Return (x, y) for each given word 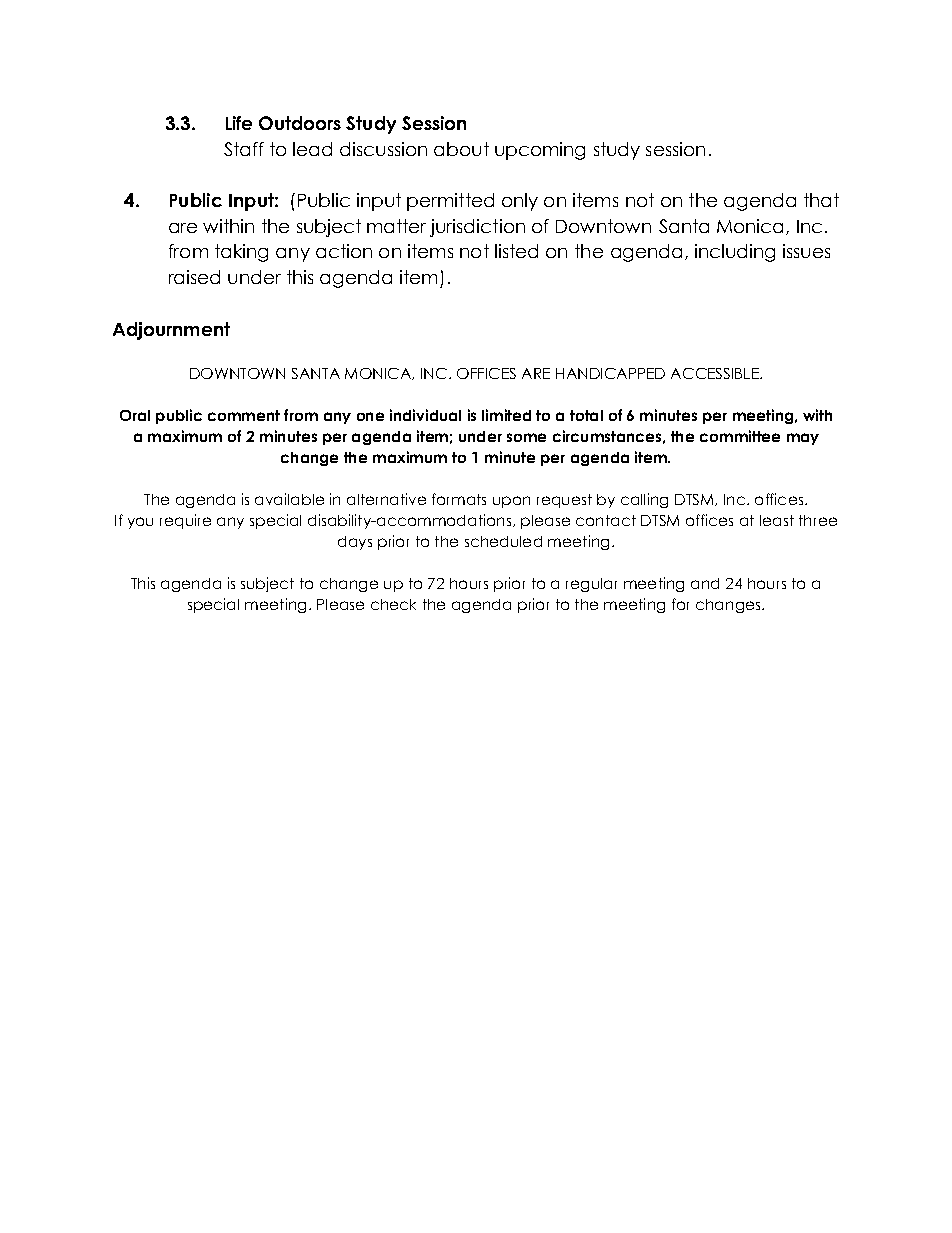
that (821, 200)
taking (241, 253)
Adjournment (171, 331)
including (735, 253)
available (289, 499)
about (461, 149)
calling (644, 500)
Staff (244, 149)
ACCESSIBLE (716, 373)
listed (516, 251)
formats (459, 499)
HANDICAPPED (610, 373)
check (393, 604)
